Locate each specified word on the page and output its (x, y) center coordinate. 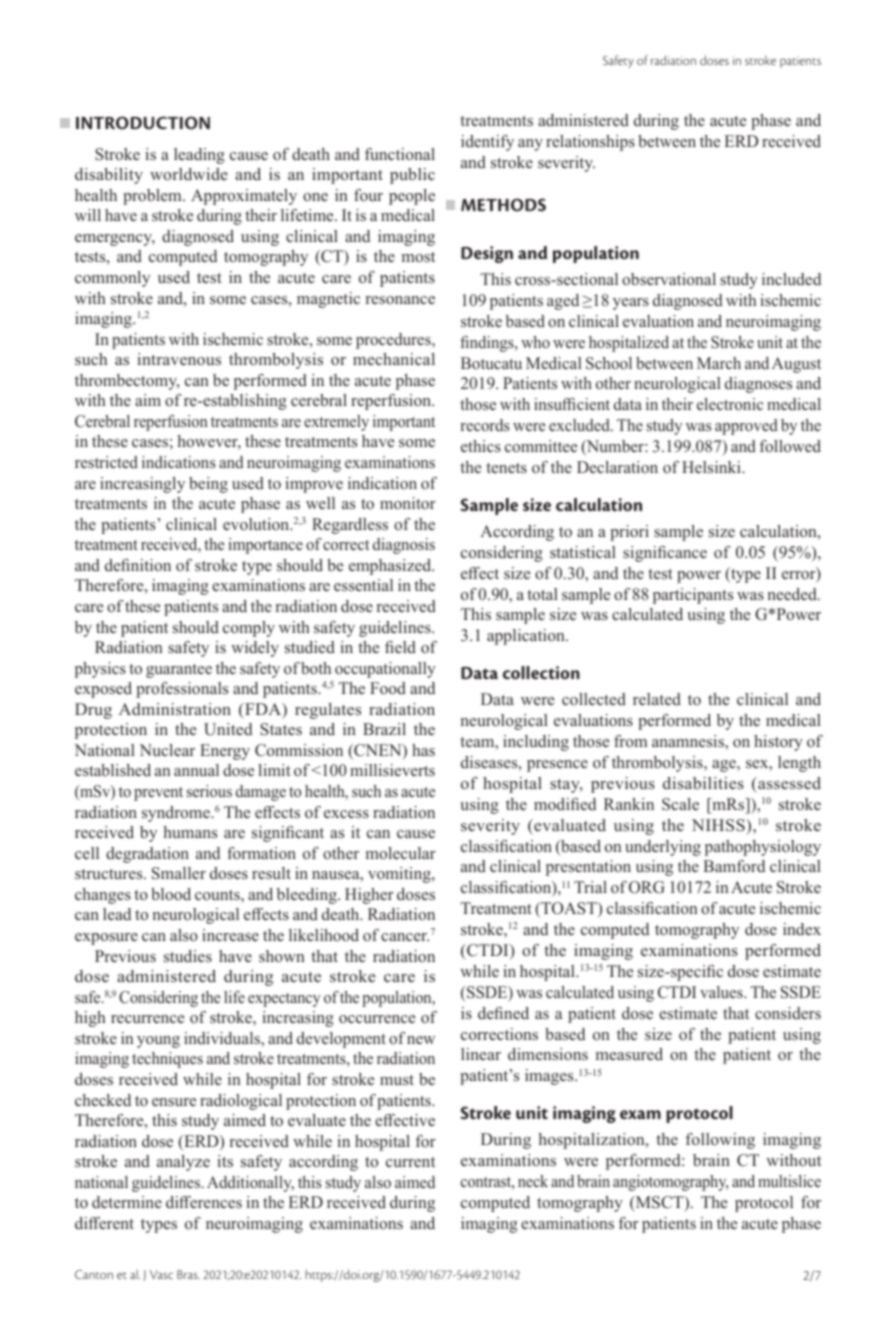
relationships (590, 143)
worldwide (189, 174)
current (410, 1162)
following (720, 1141)
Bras (188, 1274)
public (412, 176)
